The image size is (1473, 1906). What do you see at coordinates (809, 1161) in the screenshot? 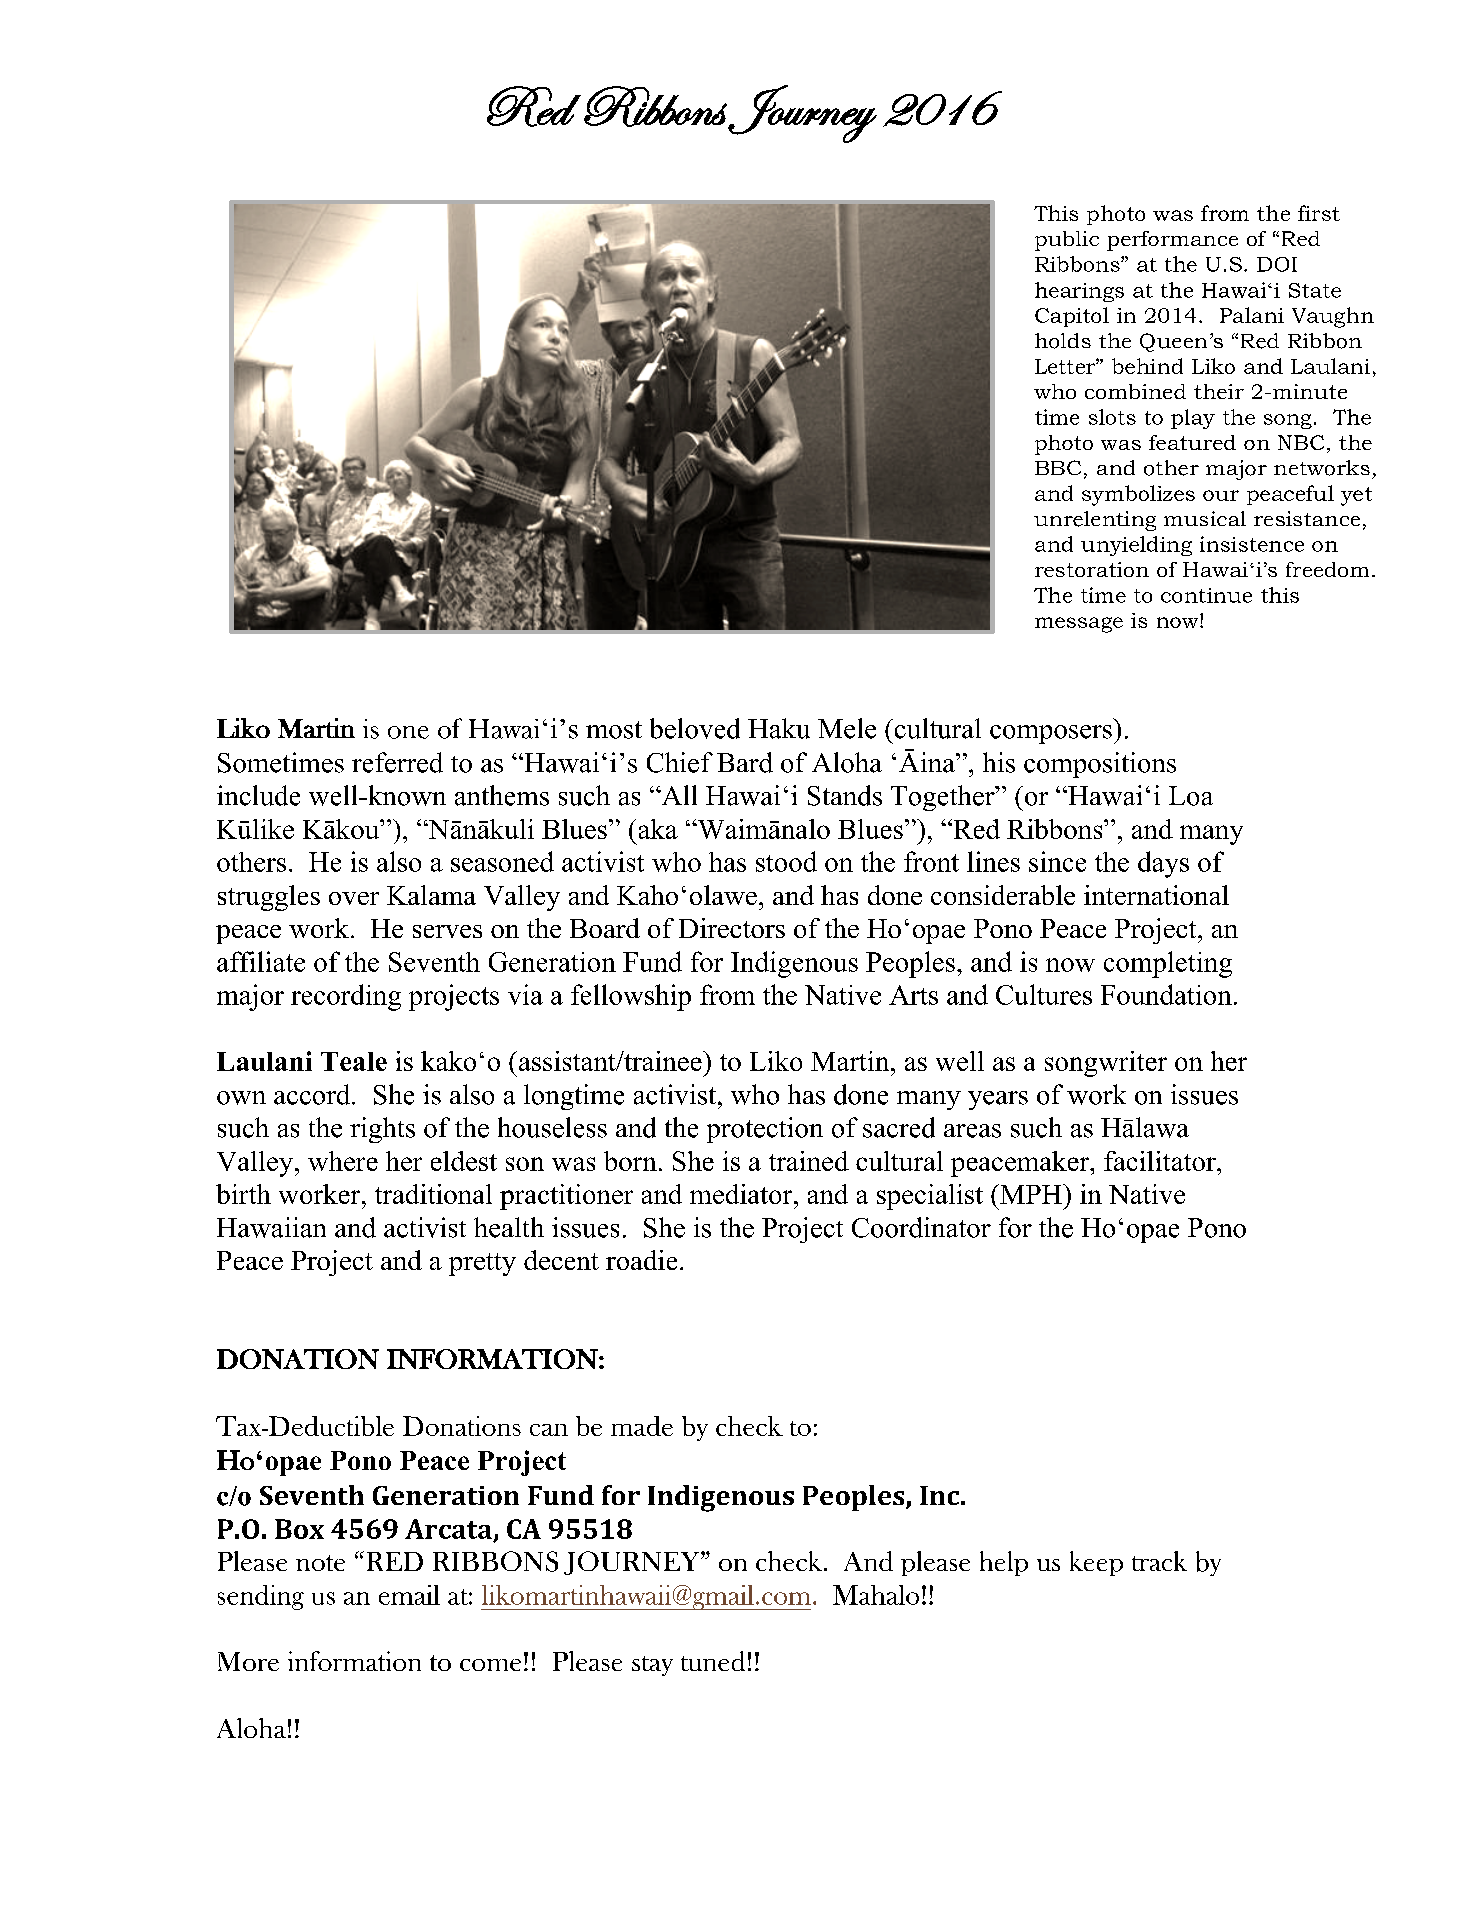
I see `trained` at bounding box center [809, 1161].
